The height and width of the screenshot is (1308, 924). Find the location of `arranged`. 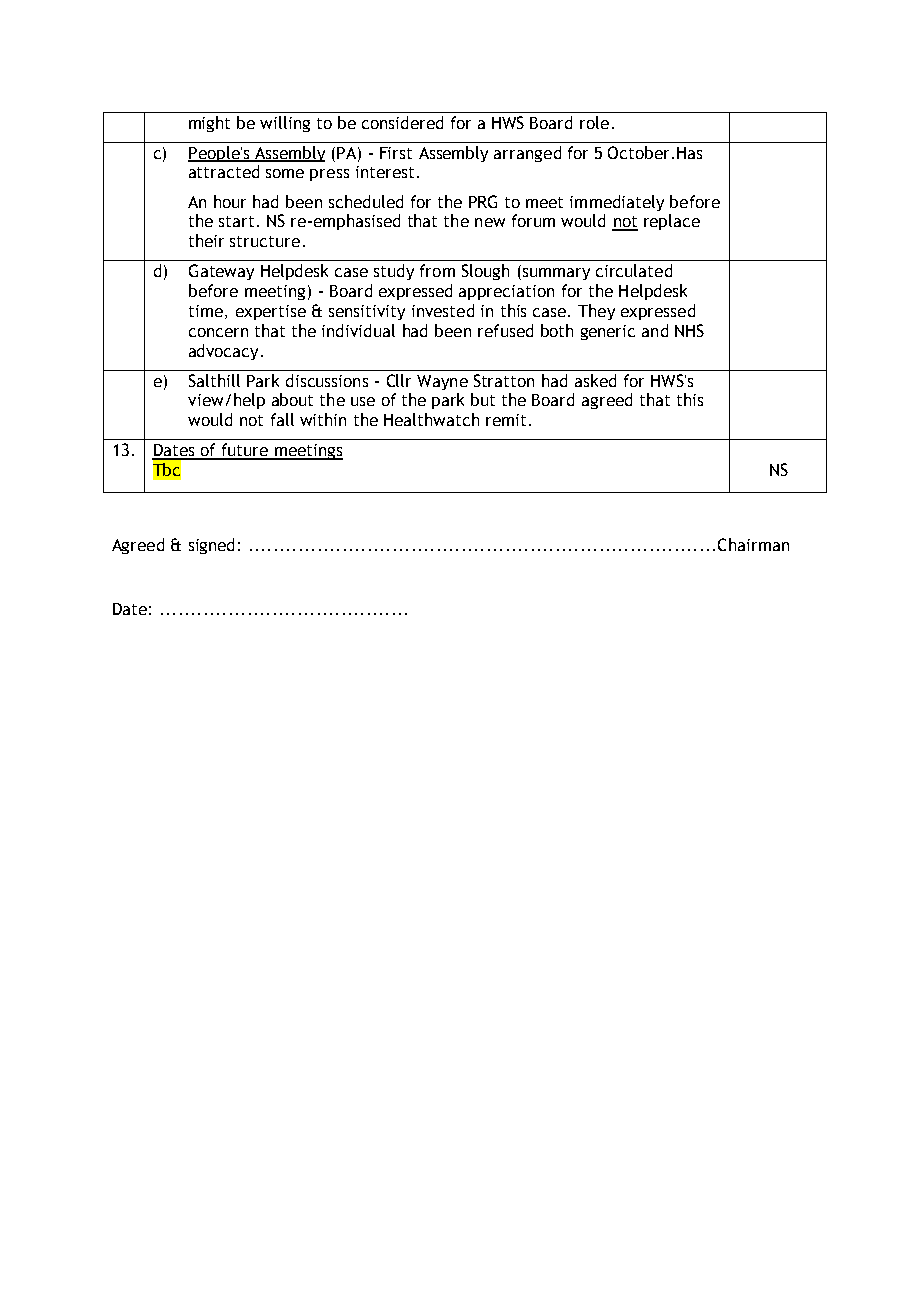

arranged is located at coordinates (527, 154).
